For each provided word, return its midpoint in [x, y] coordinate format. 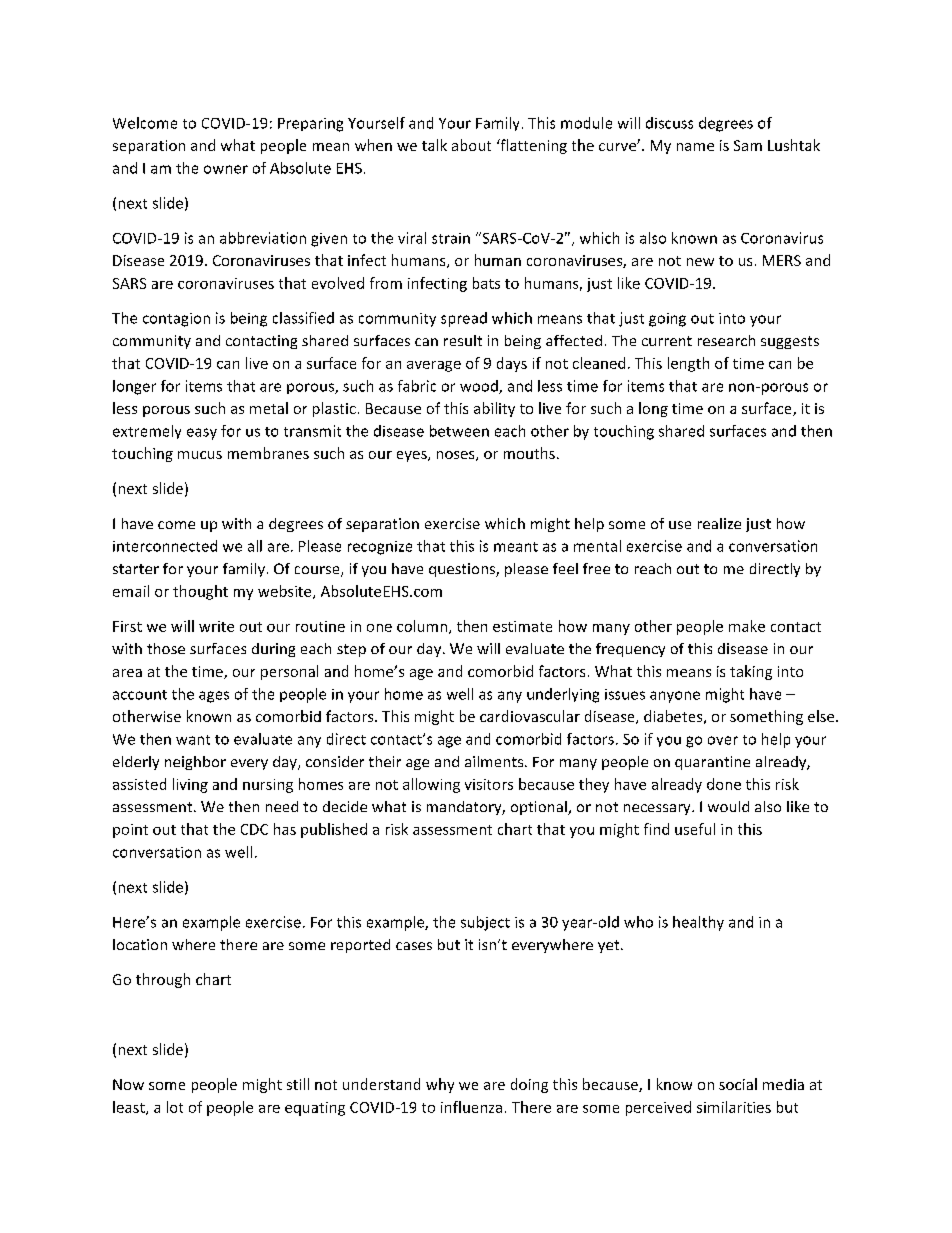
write [216, 626]
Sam [748, 145]
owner [226, 169]
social [738, 1084]
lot [175, 1107]
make [747, 626]
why [440, 1085]
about [471, 145]
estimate [522, 626]
